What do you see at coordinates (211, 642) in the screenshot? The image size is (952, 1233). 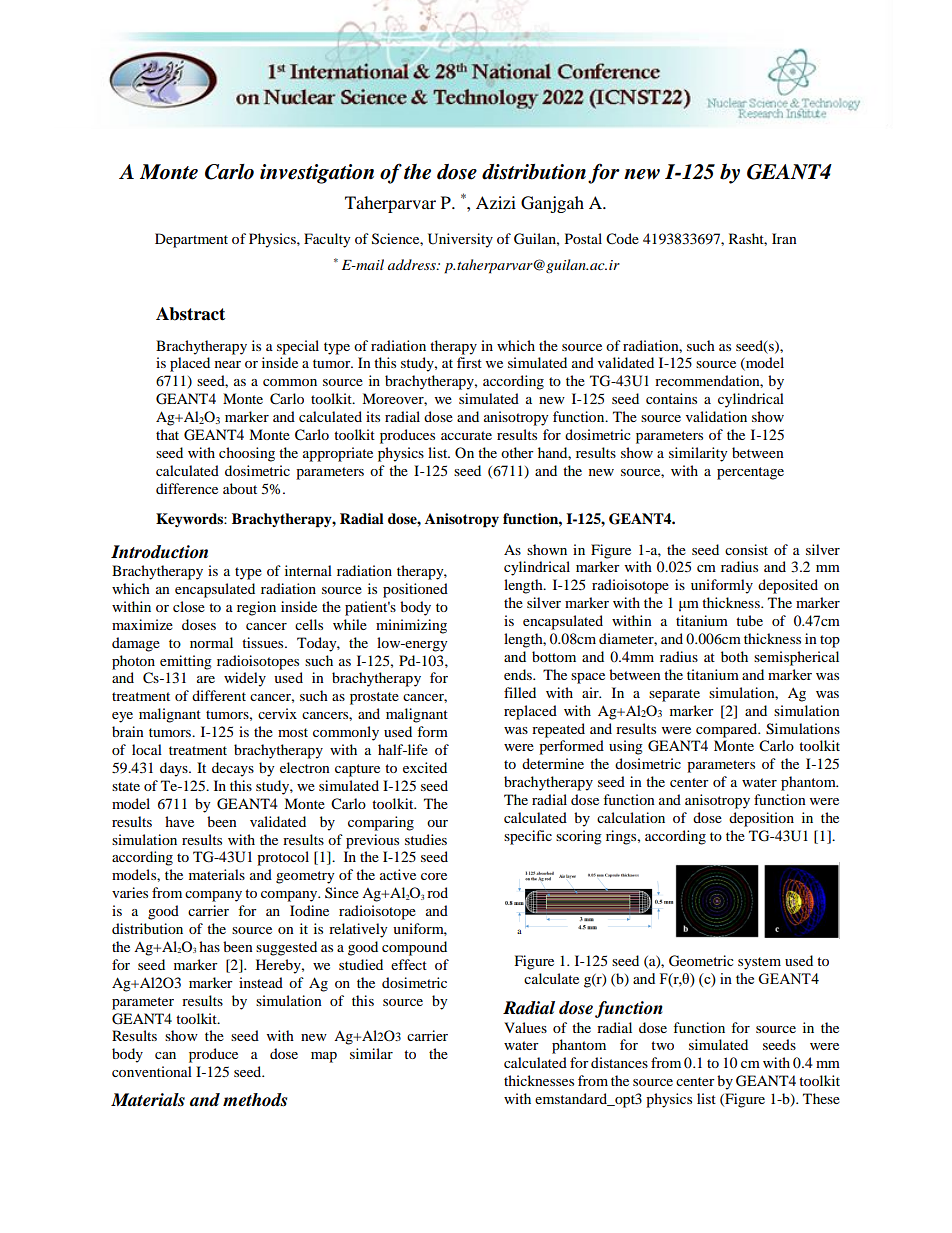 I see `normal` at bounding box center [211, 642].
